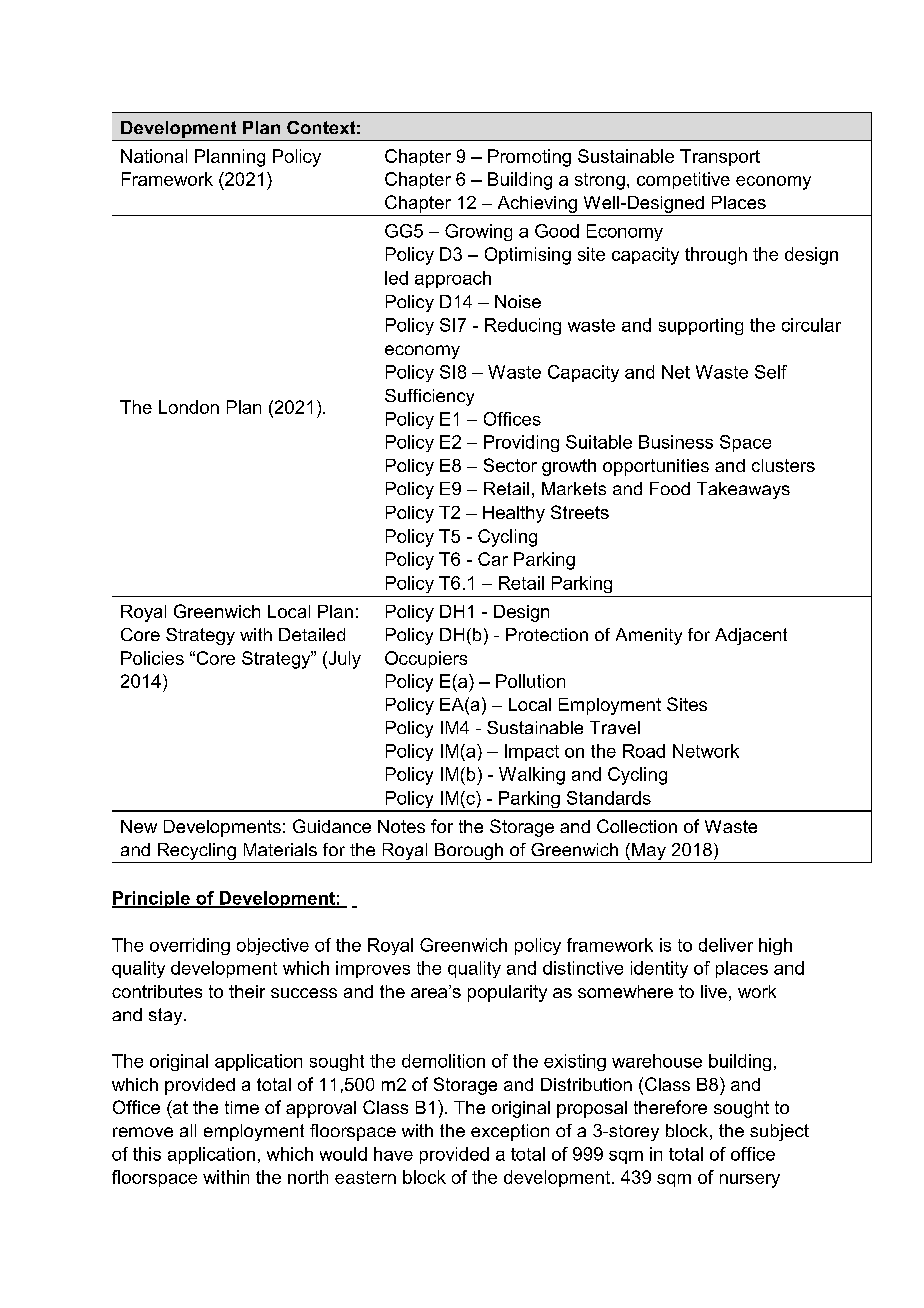  What do you see at coordinates (751, 636) in the screenshot?
I see `Adjacent` at bounding box center [751, 636].
